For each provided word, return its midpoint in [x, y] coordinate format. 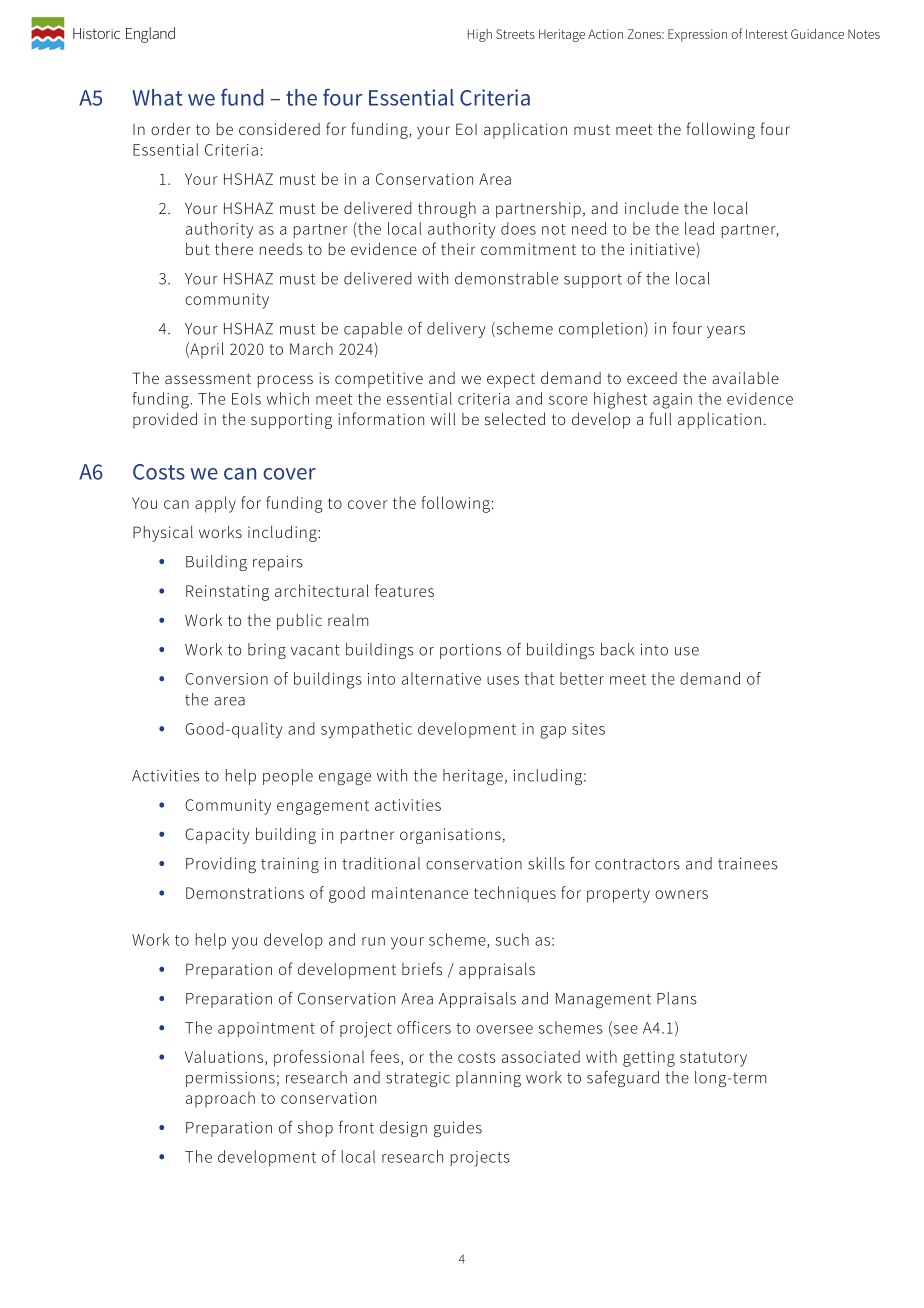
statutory [713, 1059]
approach [220, 1099]
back [617, 649]
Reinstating [227, 593]
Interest [767, 34]
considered [279, 128]
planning [488, 1079]
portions [470, 651]
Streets [515, 34]
